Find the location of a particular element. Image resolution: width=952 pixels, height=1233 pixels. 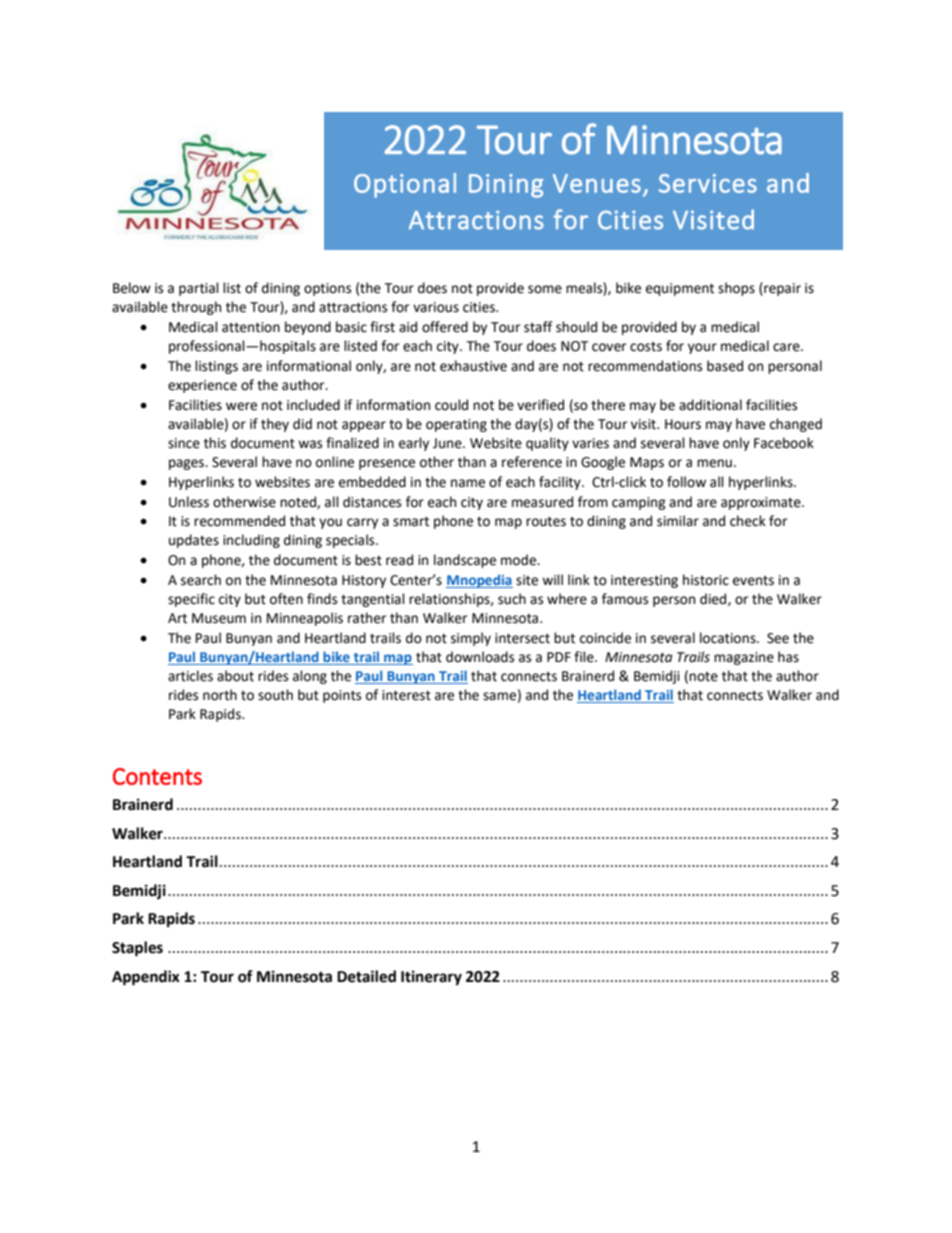

points is located at coordinates (342, 696).
